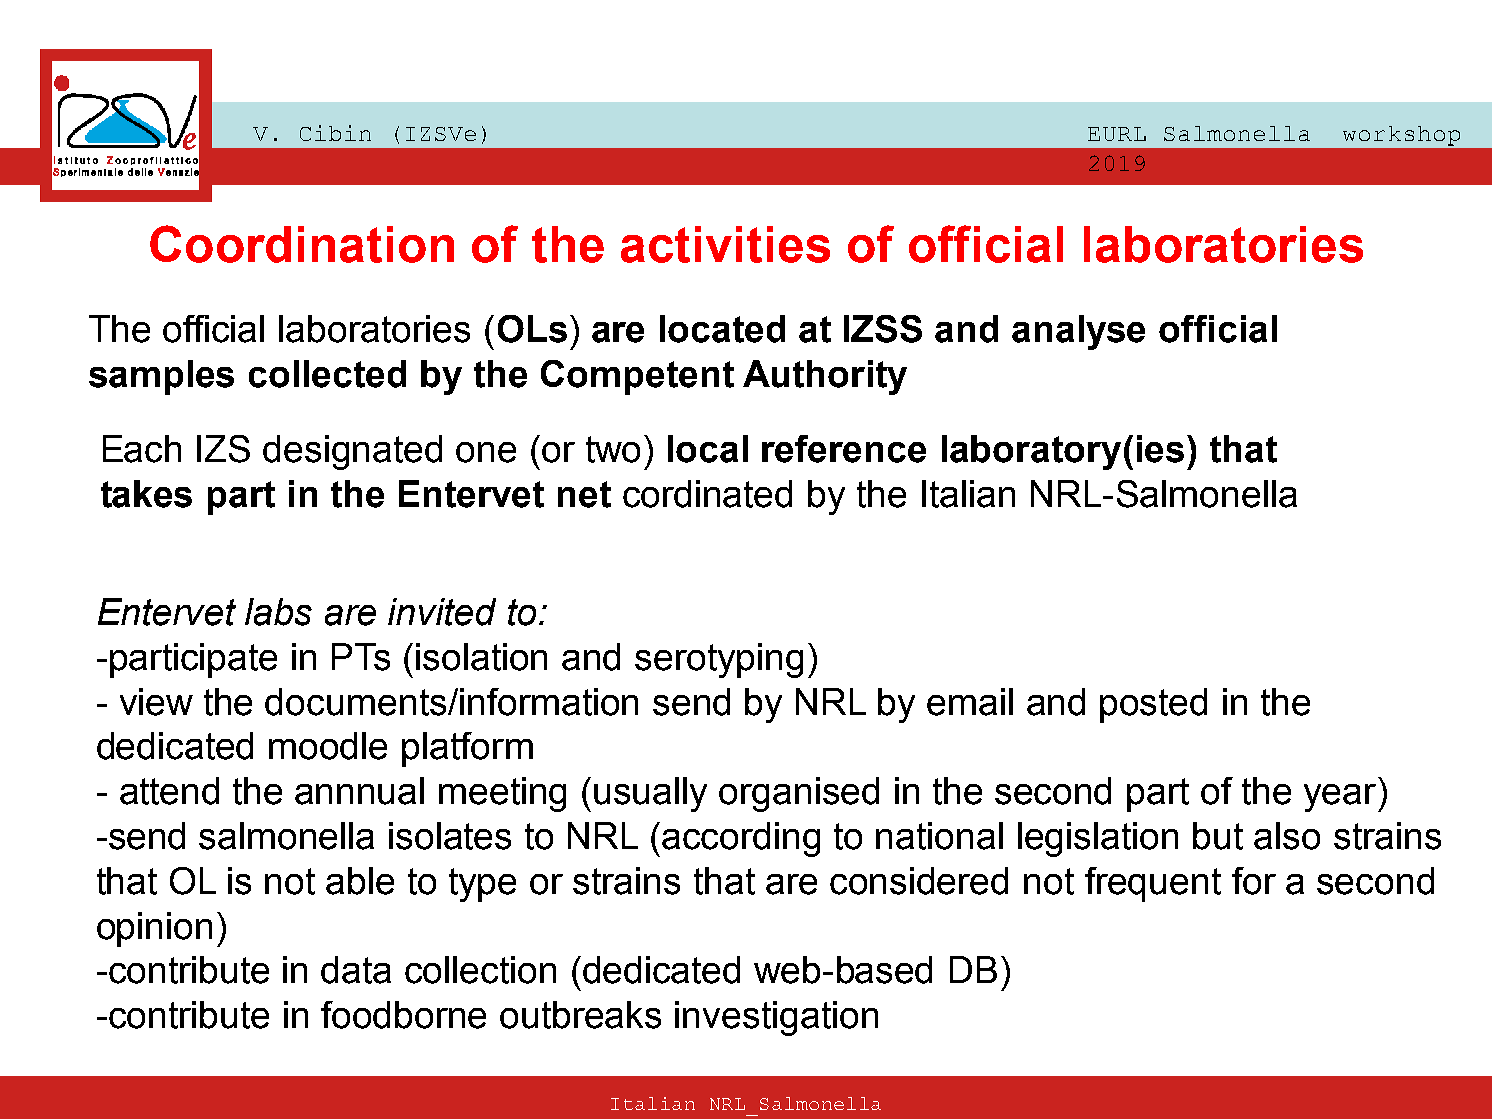 The height and width of the screenshot is (1119, 1492). I want to click on frequent, so click(1153, 884).
